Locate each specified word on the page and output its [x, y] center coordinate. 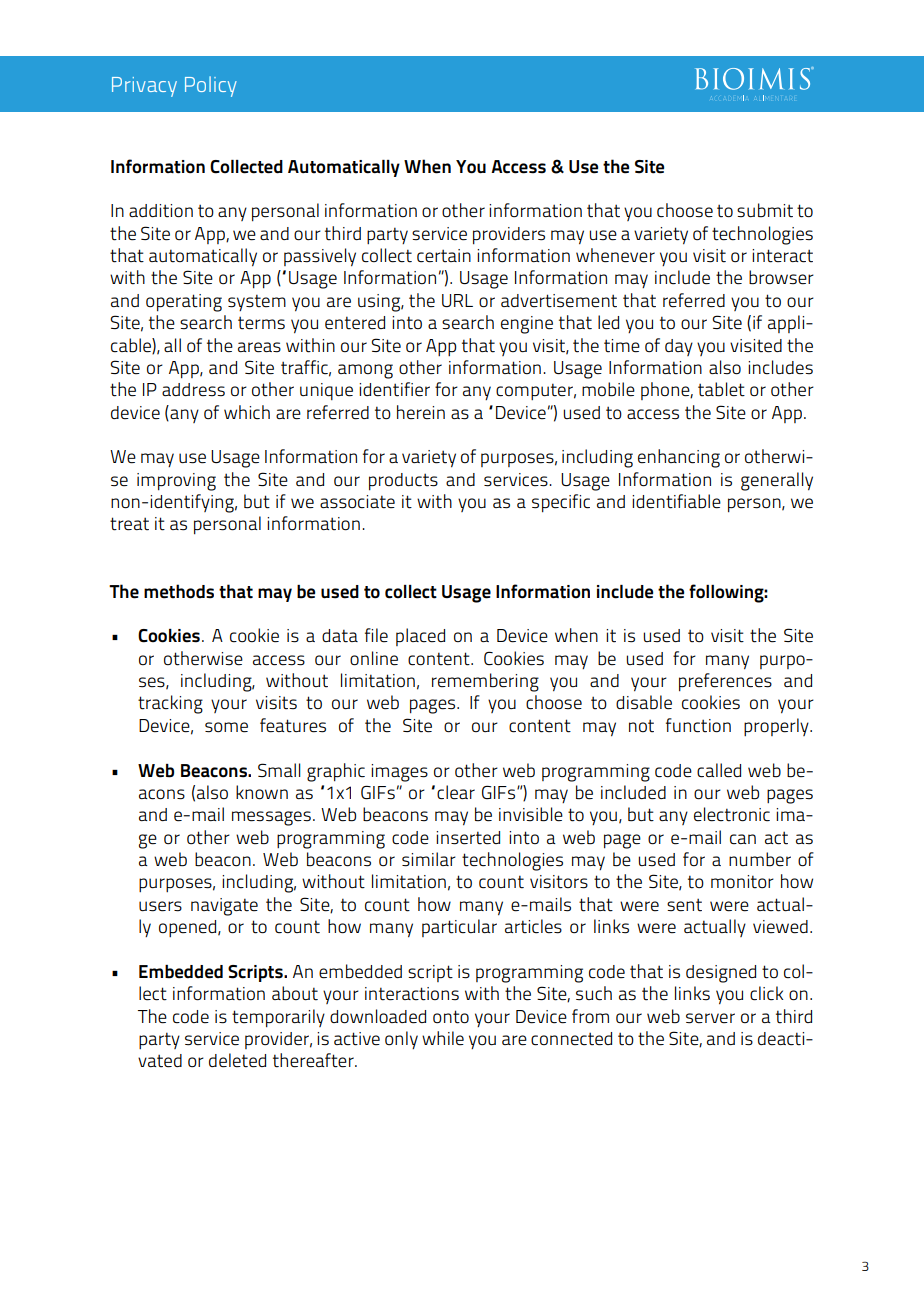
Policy [211, 86]
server [710, 1018]
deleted [237, 1060]
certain [444, 256]
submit [765, 210]
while [443, 1038]
